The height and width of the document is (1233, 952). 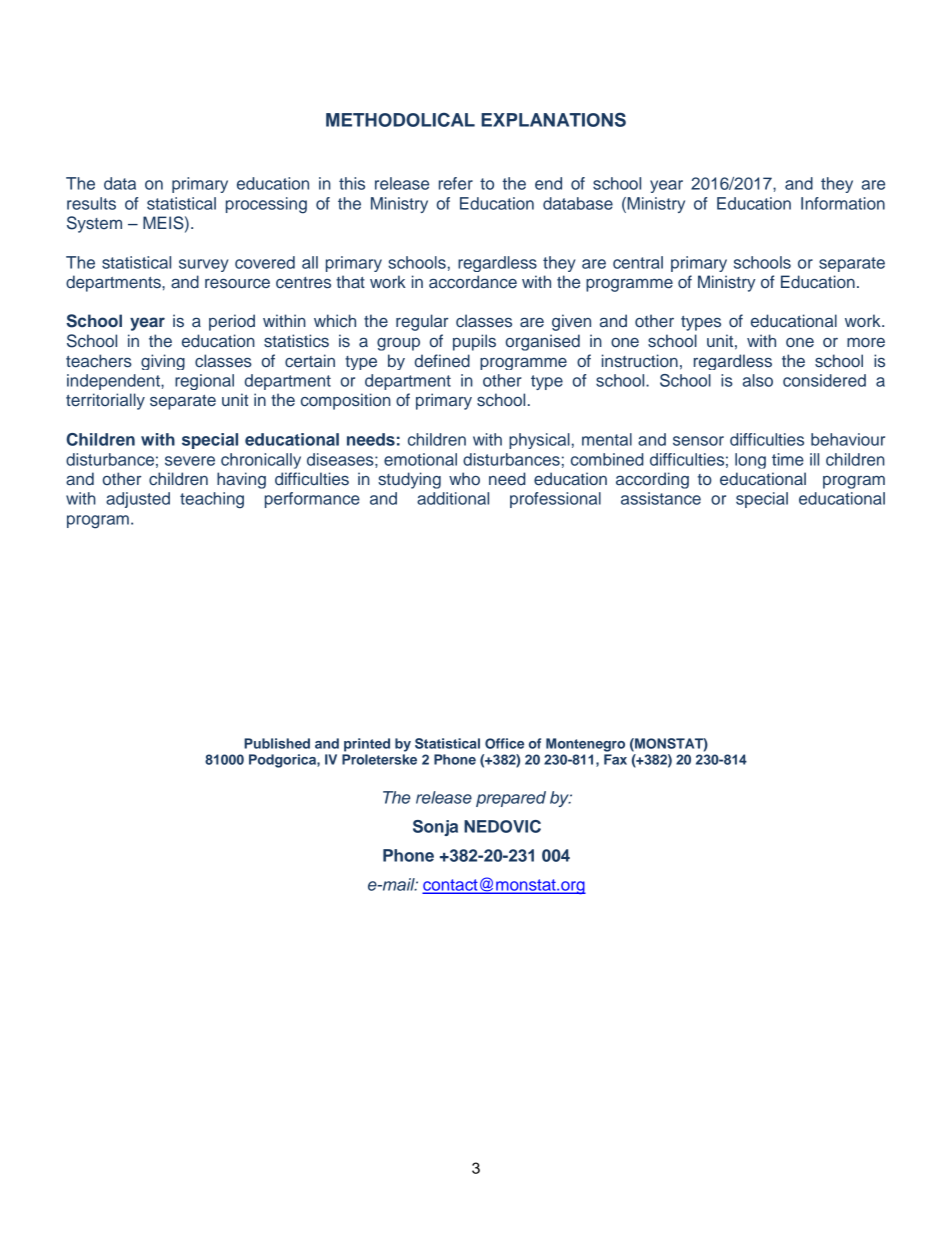 I want to click on Office, so click(x=504, y=743).
